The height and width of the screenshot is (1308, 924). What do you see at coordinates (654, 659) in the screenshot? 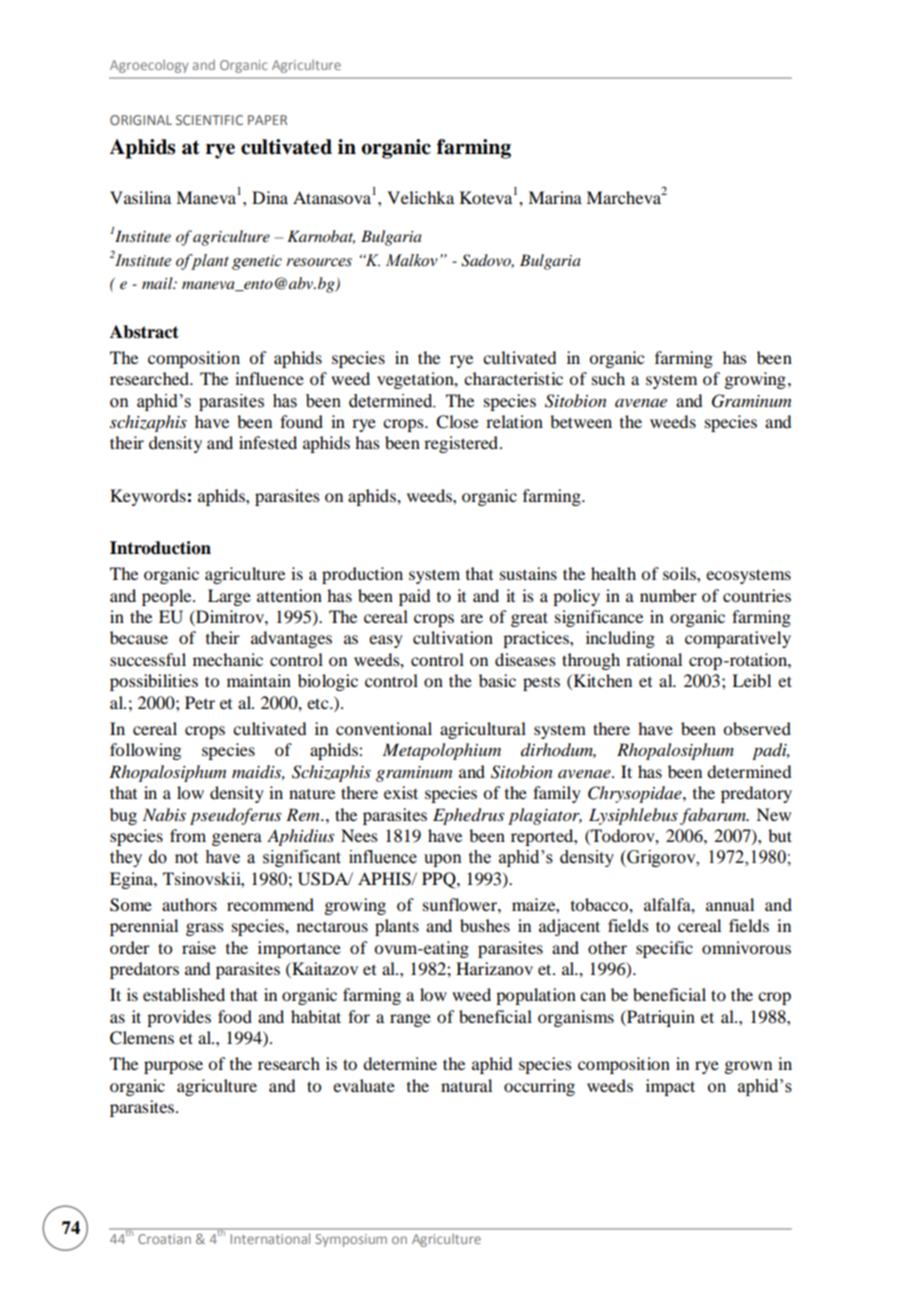
I see `rational` at bounding box center [654, 659].
